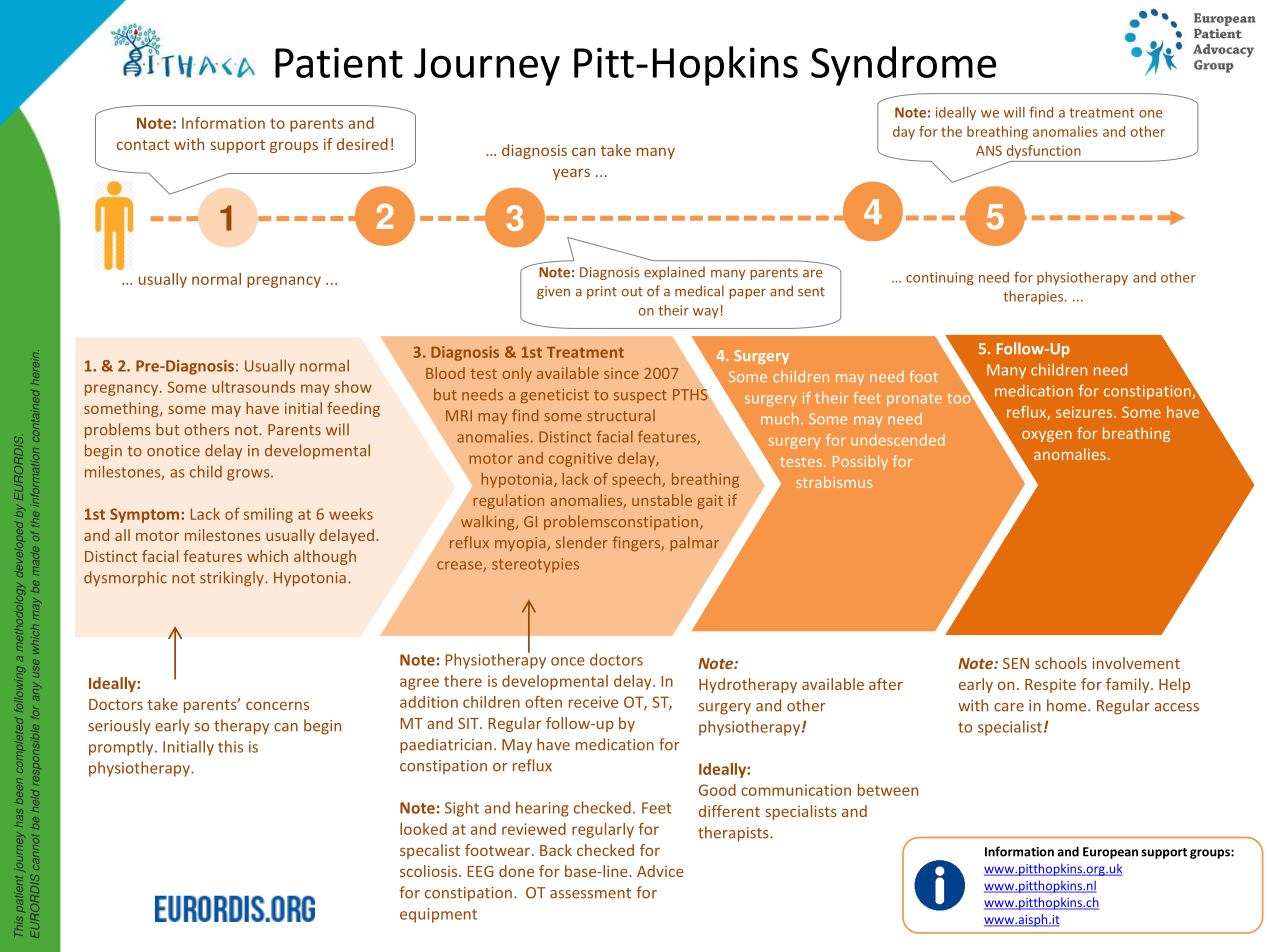 This page has width=1270, height=952. I want to click on Respite, so click(1050, 685).
